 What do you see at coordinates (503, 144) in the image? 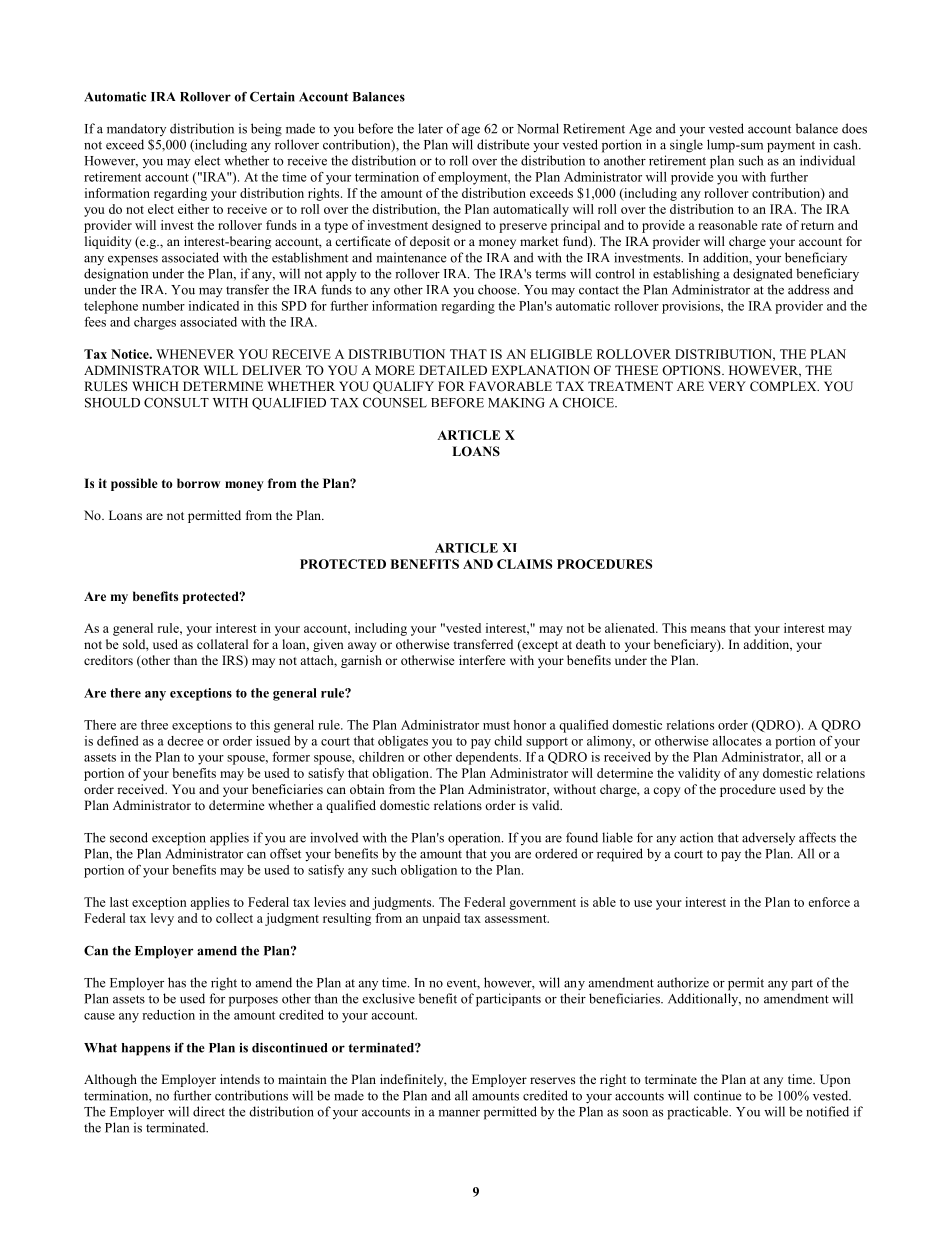
I see `distribute` at bounding box center [503, 144].
